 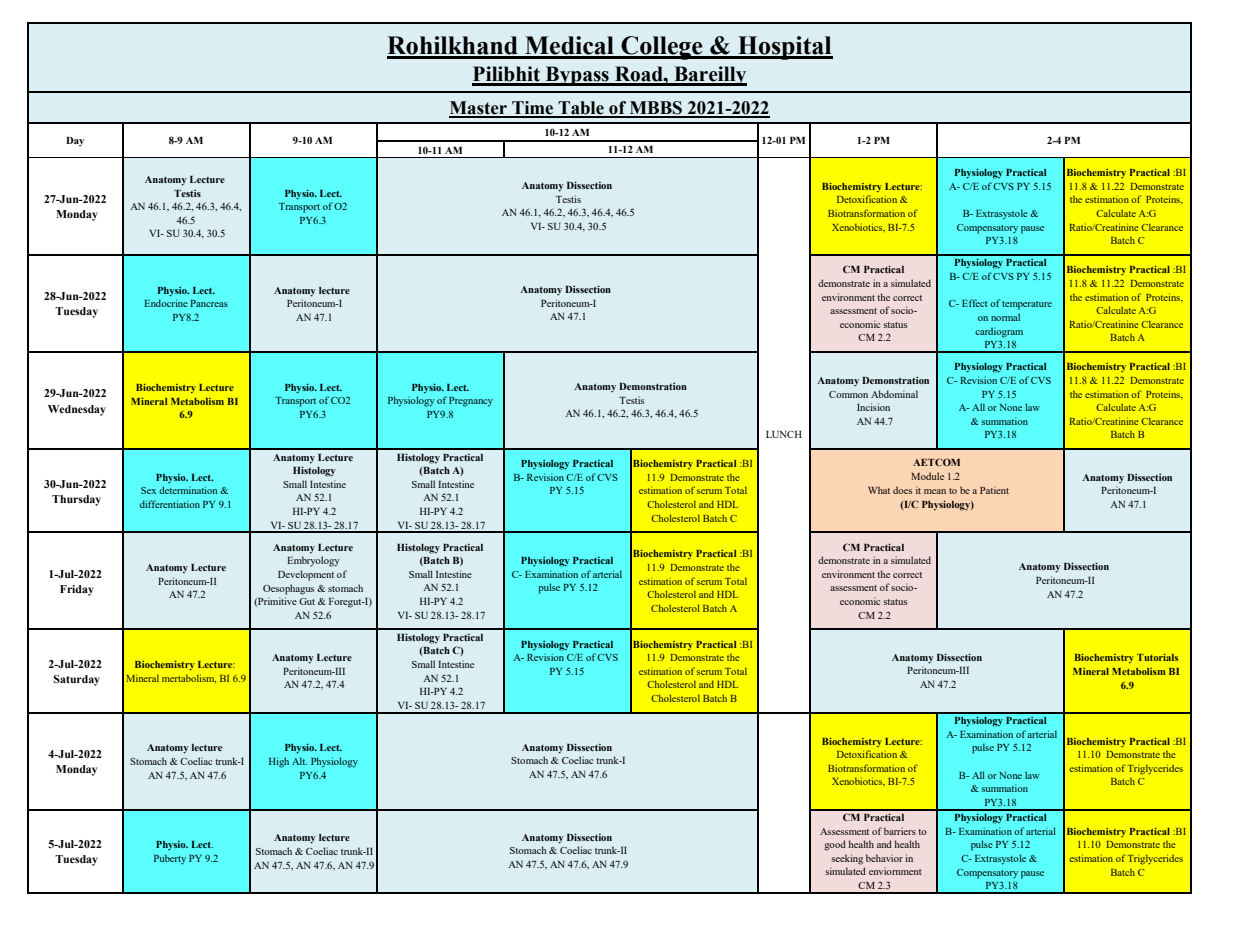 I want to click on Tutorials, so click(x=1157, y=657).
